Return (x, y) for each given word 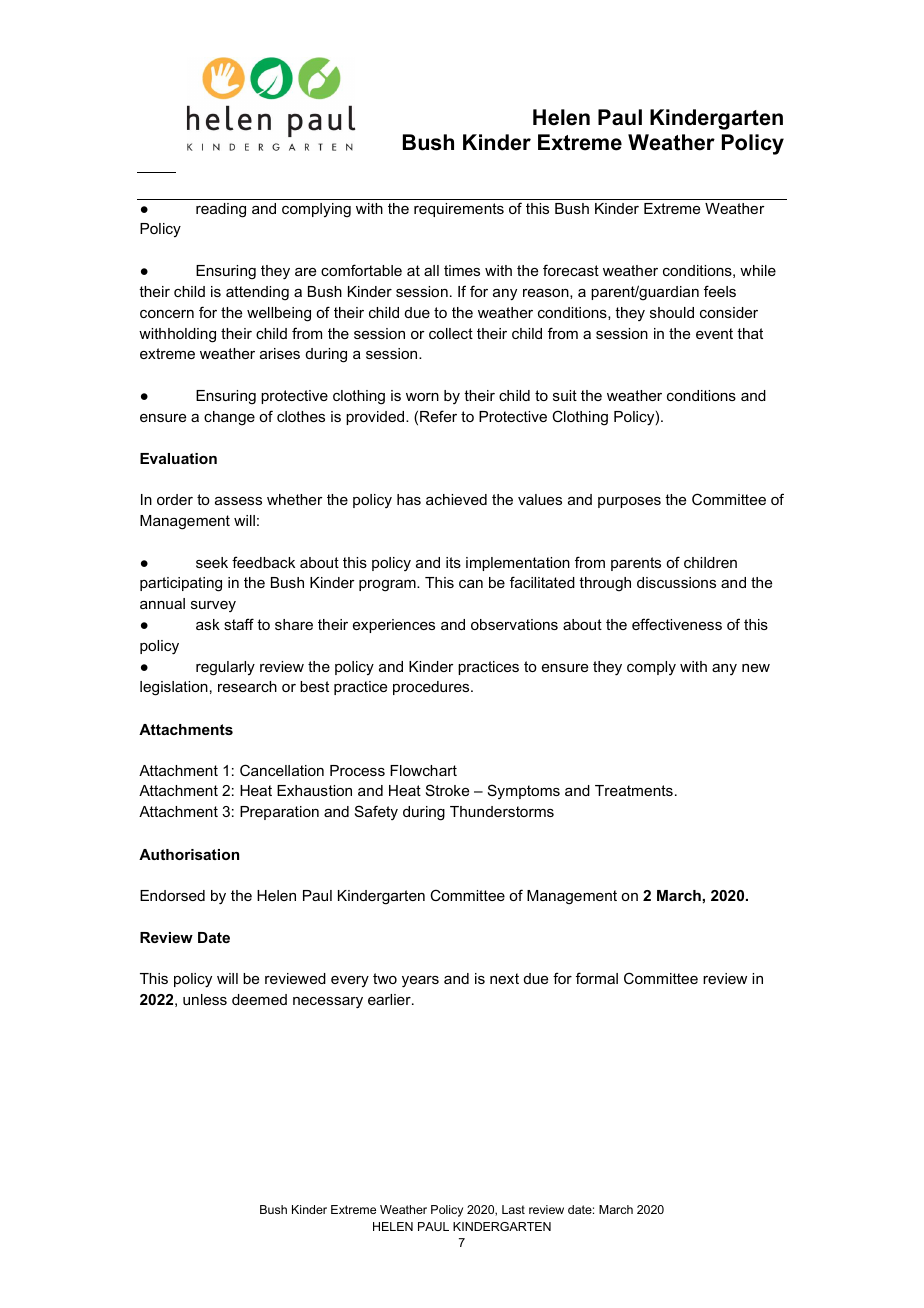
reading (221, 210)
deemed (259, 999)
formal (597, 978)
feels (720, 291)
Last (513, 1209)
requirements (459, 210)
